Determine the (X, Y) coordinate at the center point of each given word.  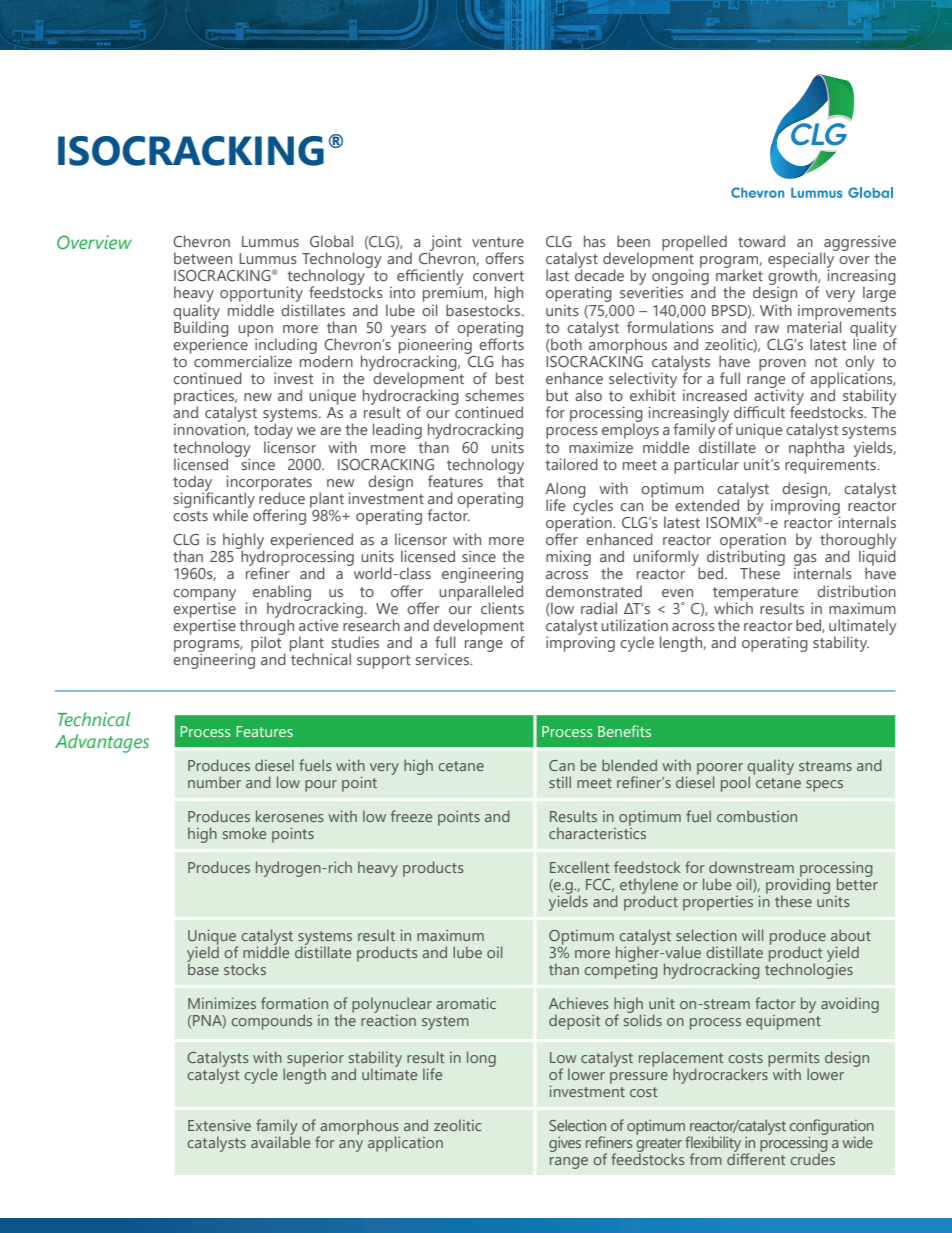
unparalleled (481, 592)
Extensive (219, 1125)
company (204, 596)
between (203, 258)
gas (805, 560)
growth (793, 277)
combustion (757, 816)
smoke (244, 833)
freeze (411, 816)
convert (498, 276)
